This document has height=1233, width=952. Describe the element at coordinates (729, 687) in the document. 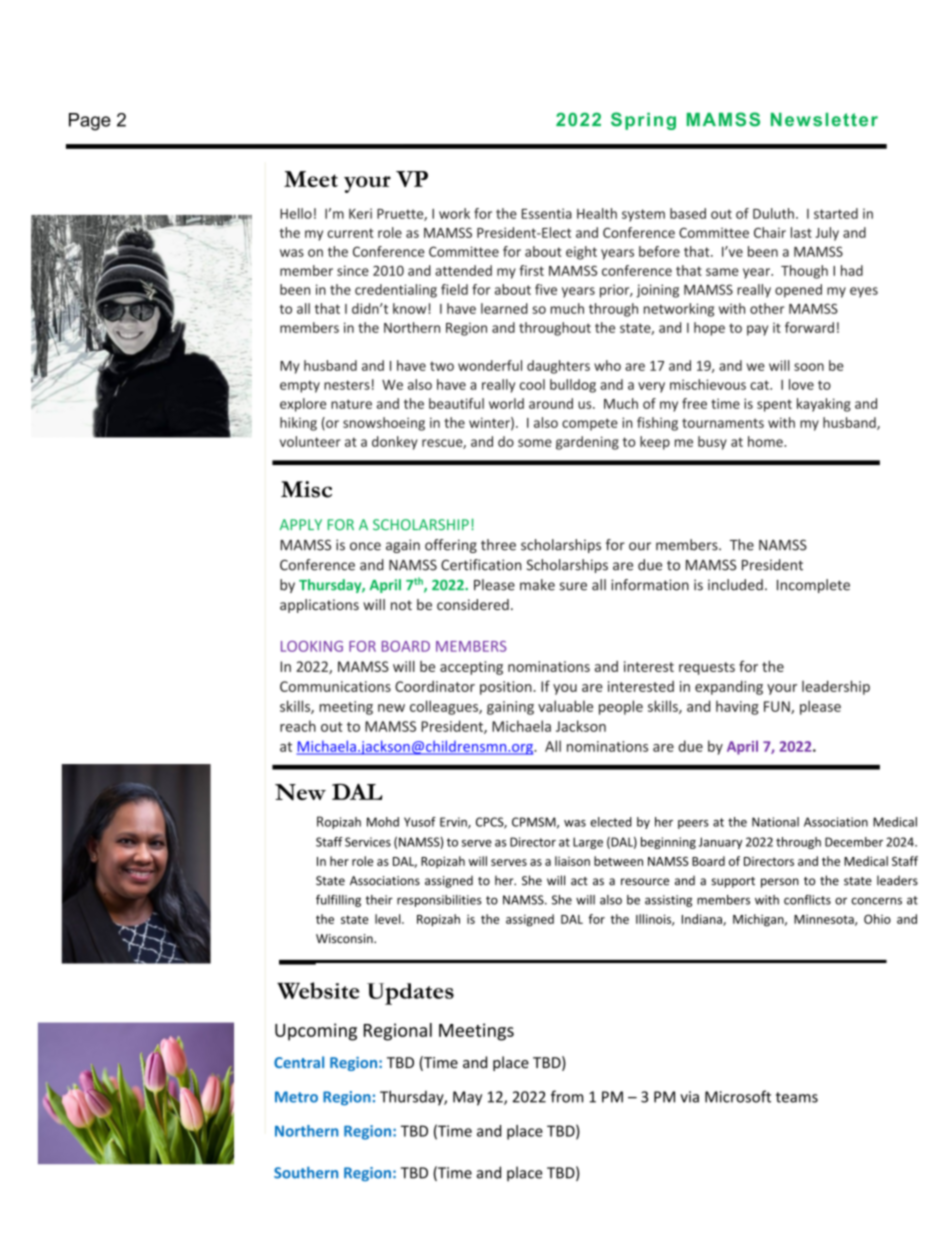

I see `expanding` at that location.
